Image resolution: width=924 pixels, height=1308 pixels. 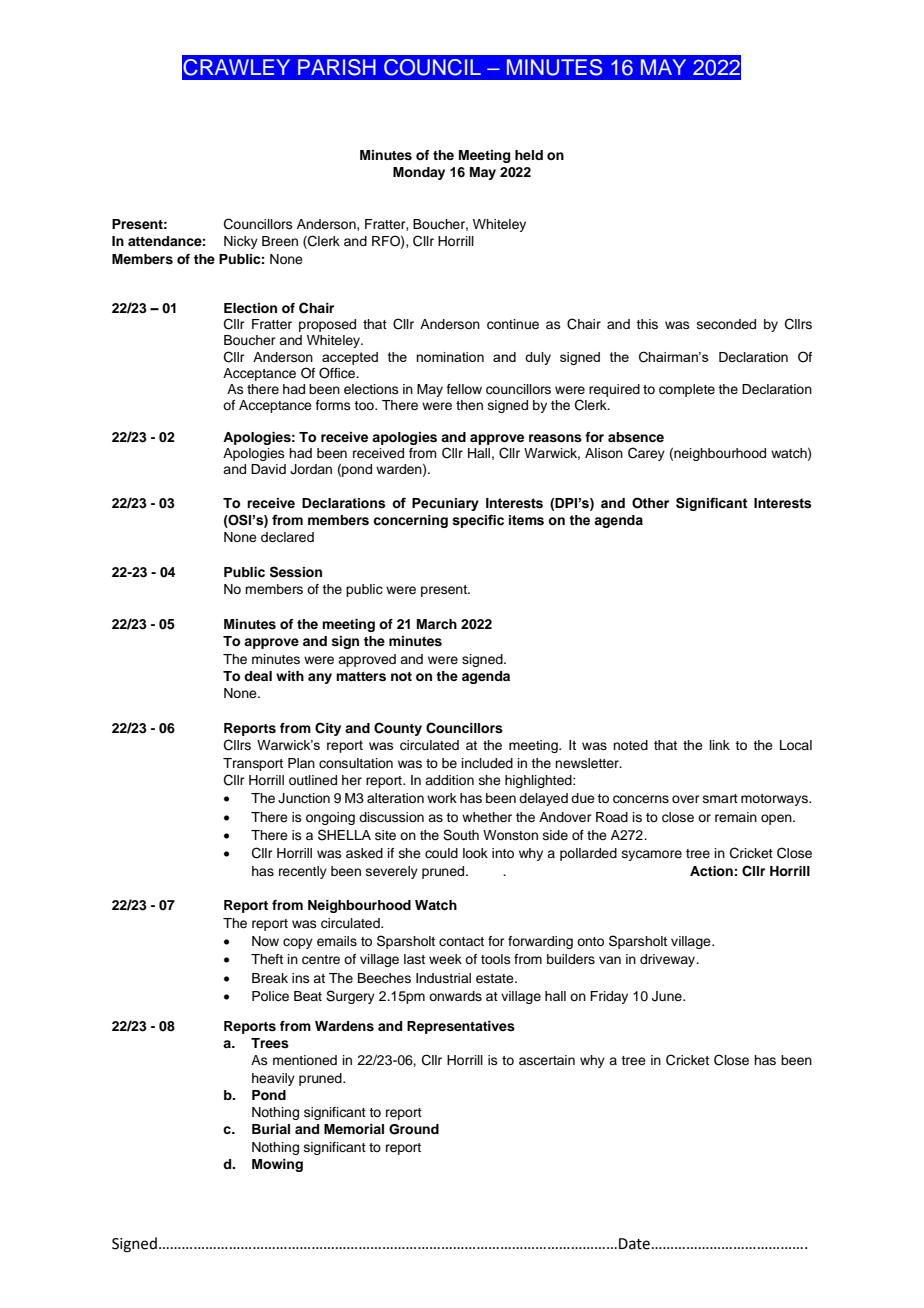 I want to click on PARISH, so click(x=337, y=67).
